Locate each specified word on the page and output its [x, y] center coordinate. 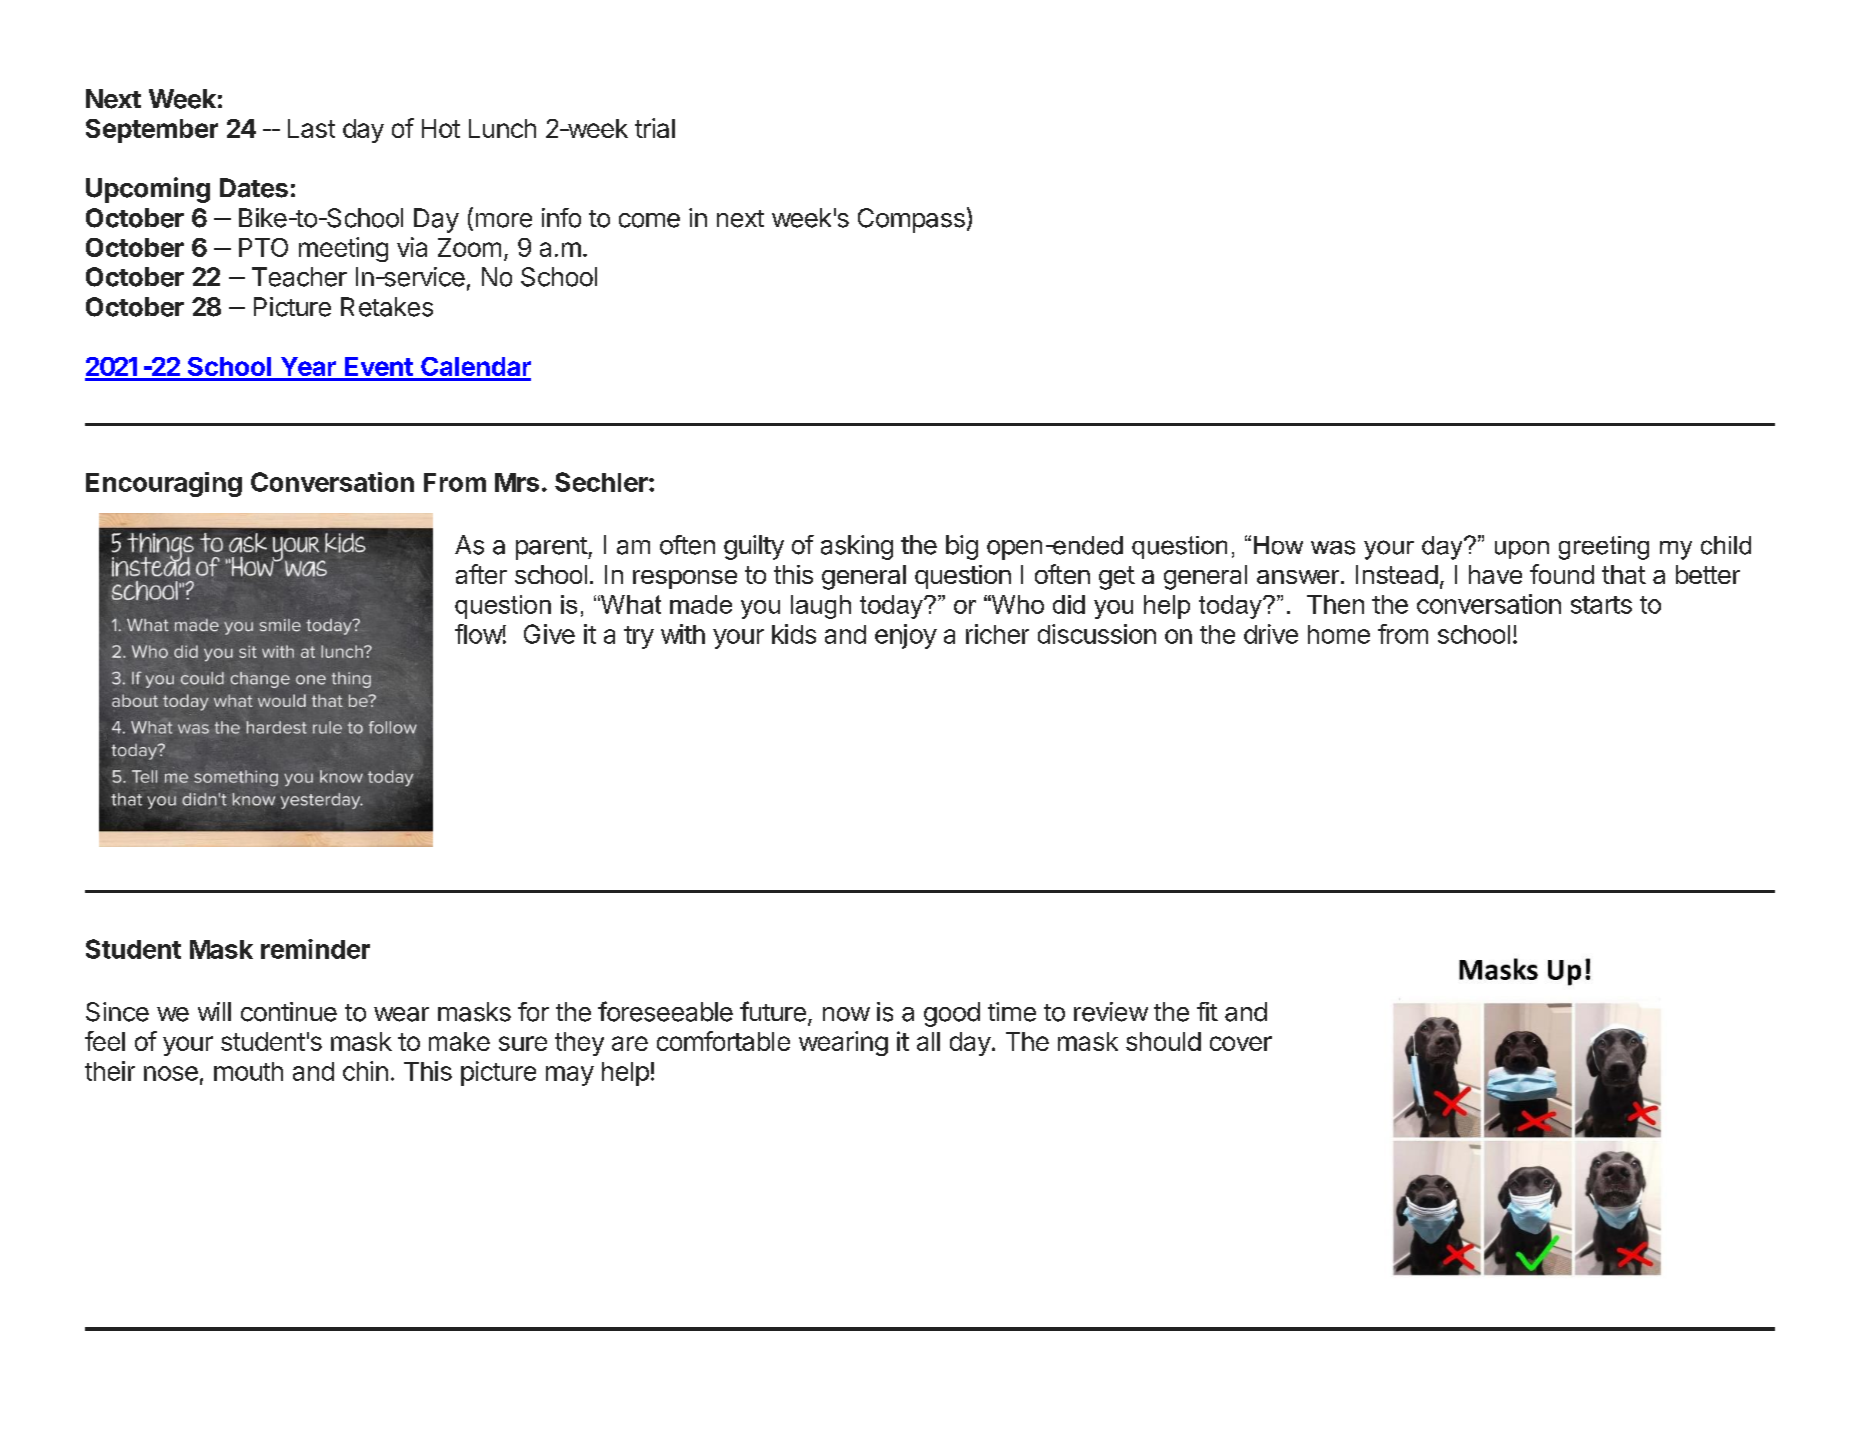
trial [655, 128]
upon [1522, 550]
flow [479, 634]
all [928, 1041]
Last [311, 128]
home [1339, 634]
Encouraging [164, 484]
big [962, 547]
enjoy [906, 636]
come [649, 220]
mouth [248, 1071]
